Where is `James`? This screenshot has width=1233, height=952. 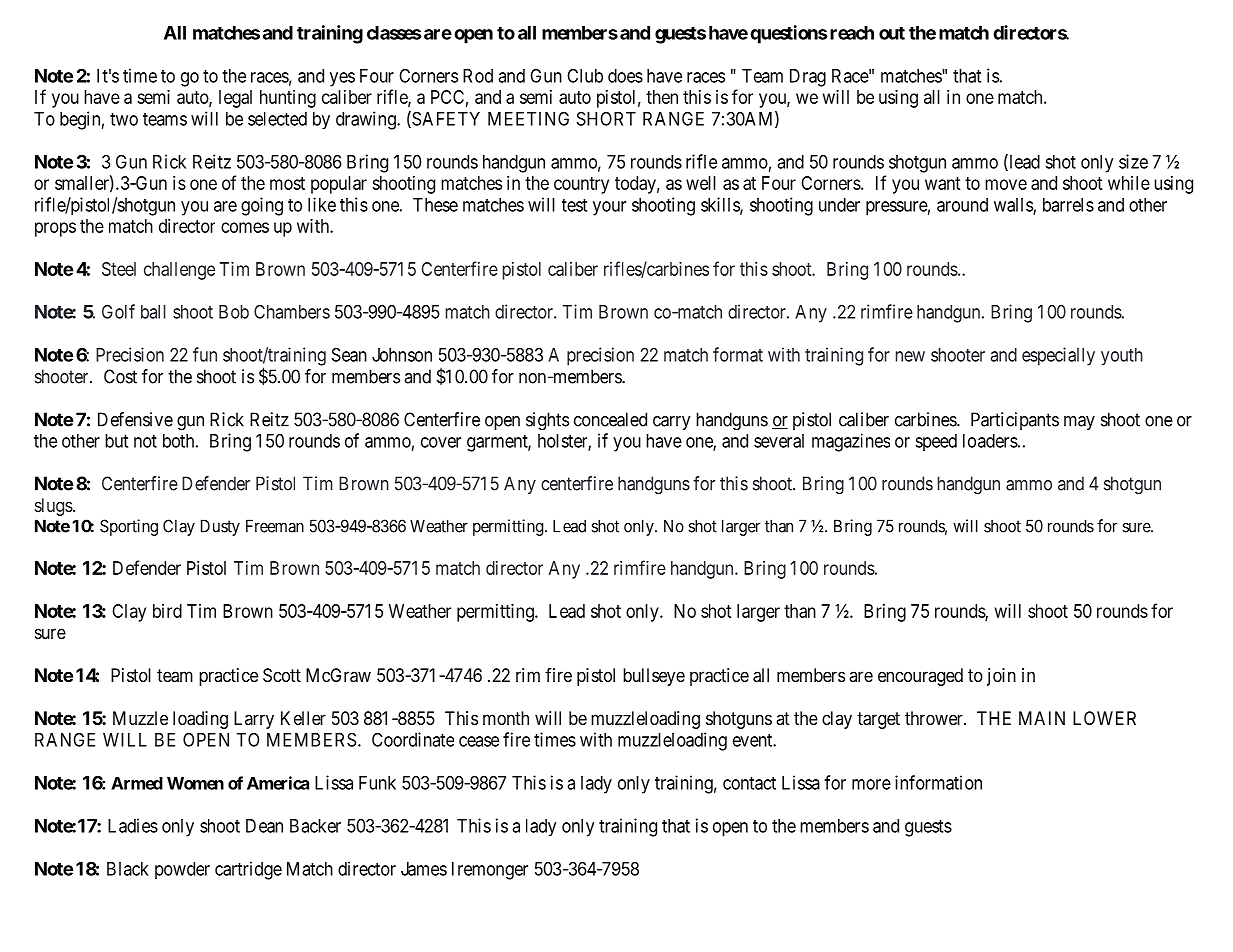 James is located at coordinates (424, 869).
